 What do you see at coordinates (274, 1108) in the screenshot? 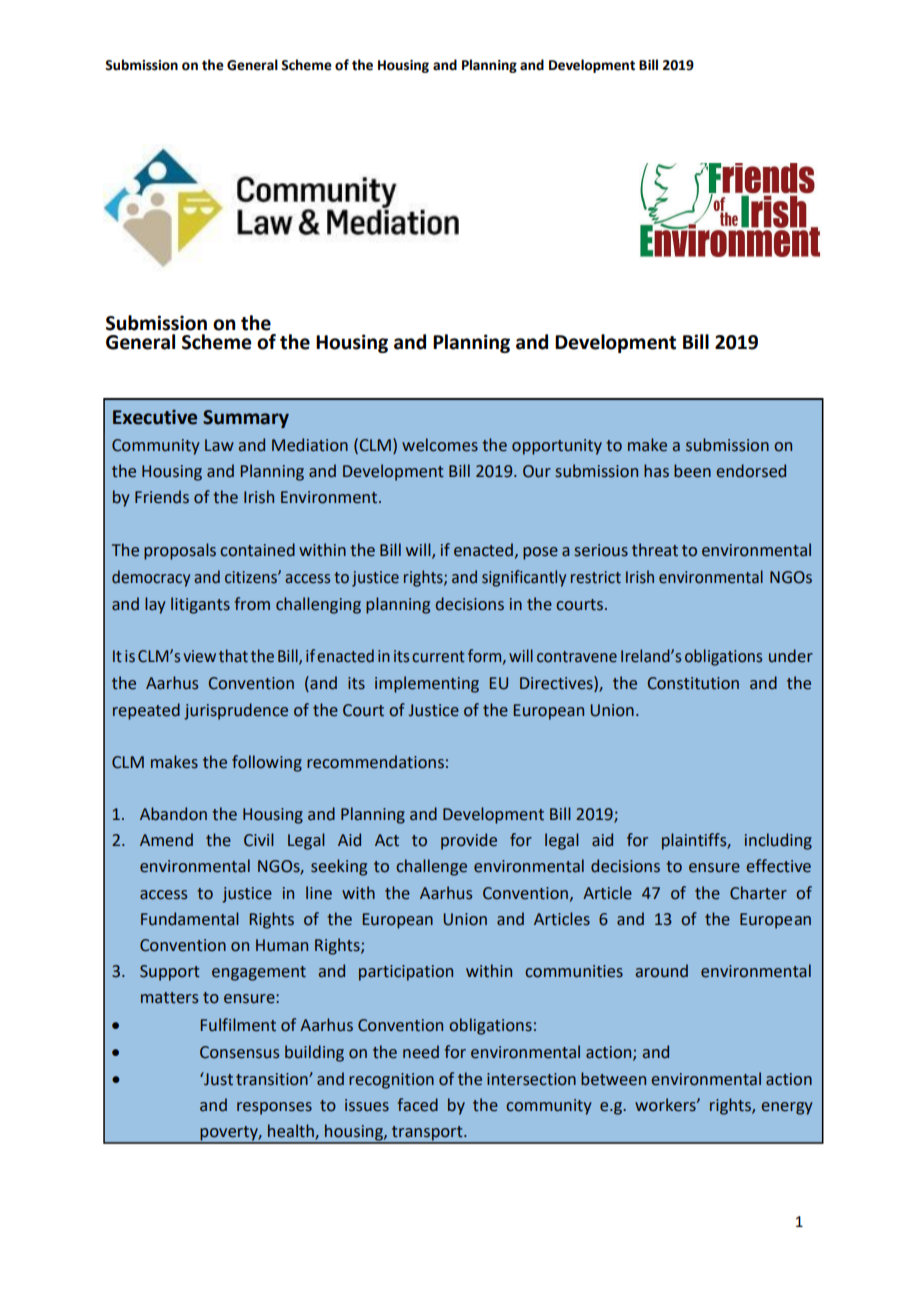
I see `responses` at bounding box center [274, 1108].
